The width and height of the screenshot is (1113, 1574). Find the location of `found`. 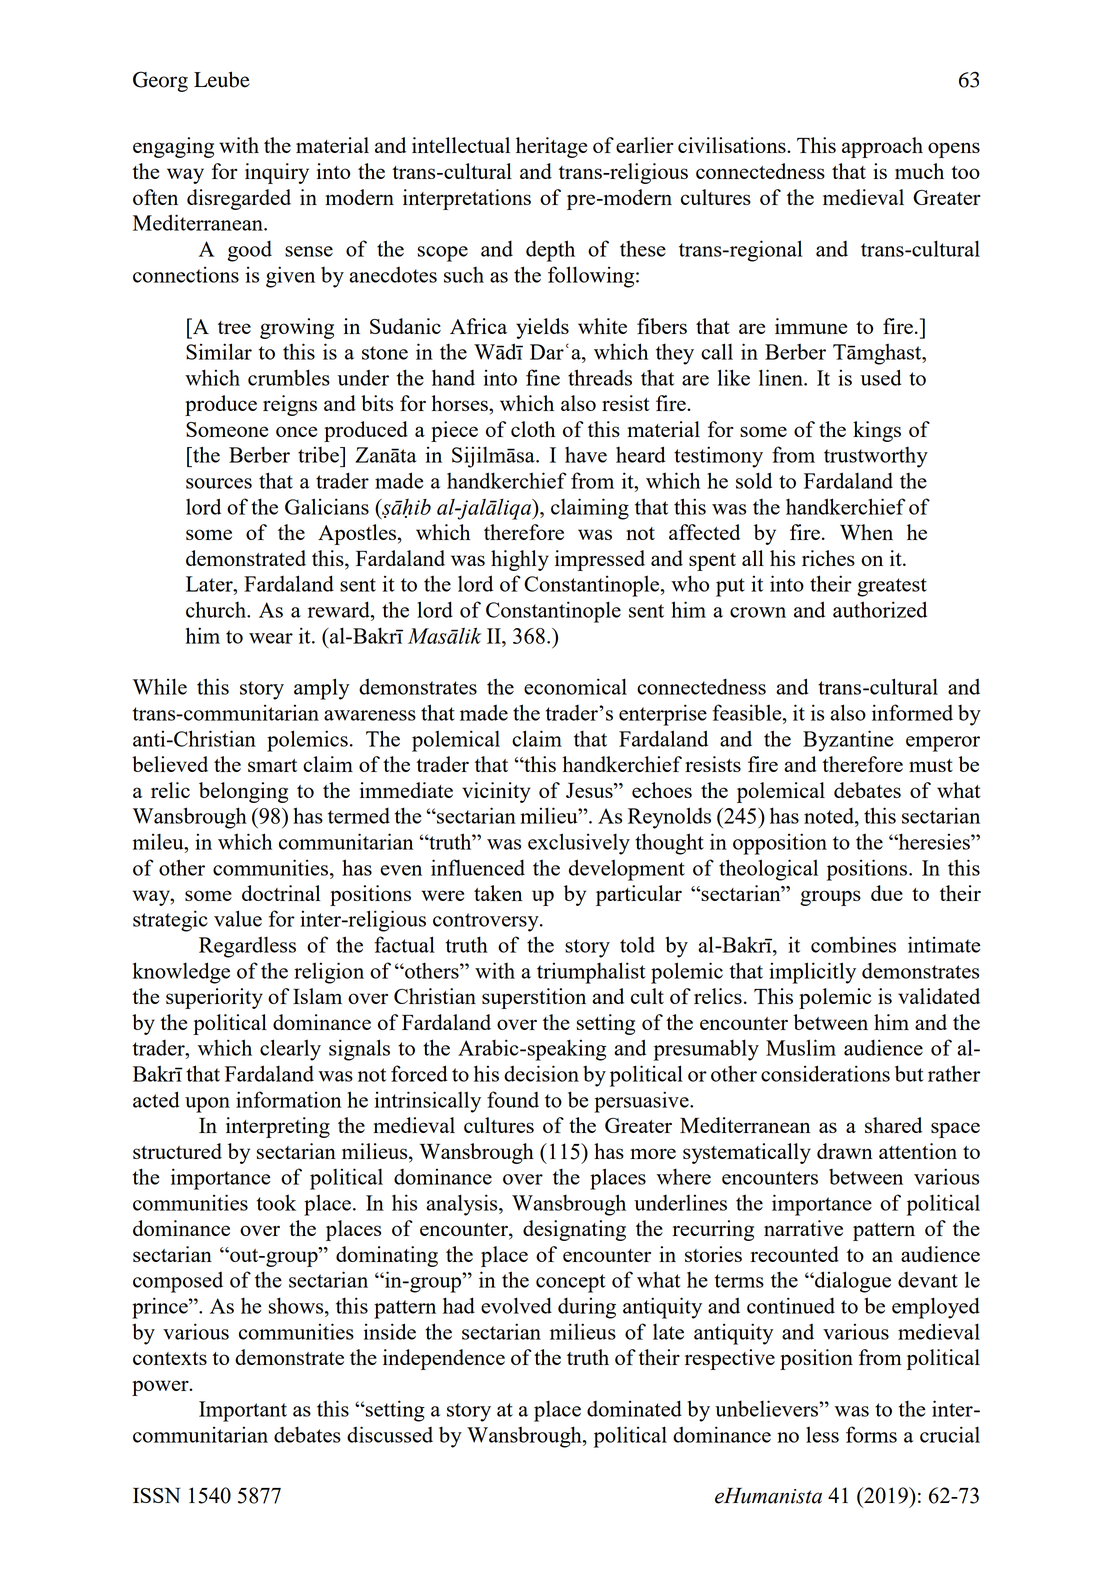

found is located at coordinates (513, 1099).
